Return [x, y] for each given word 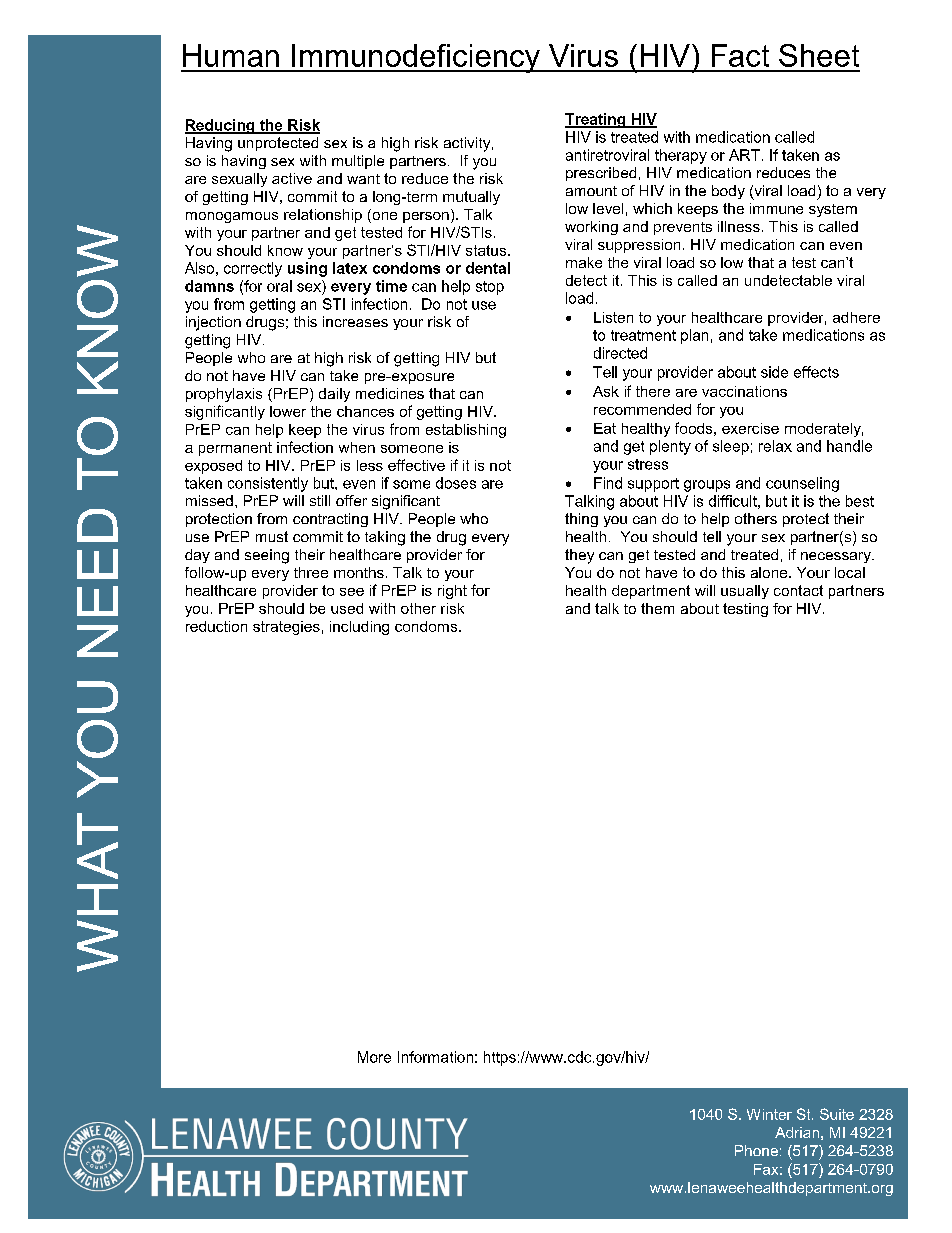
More [374, 1057]
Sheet [819, 55]
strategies [286, 628]
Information [435, 1057]
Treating [596, 120]
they [579, 556]
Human [231, 55]
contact [798, 590]
